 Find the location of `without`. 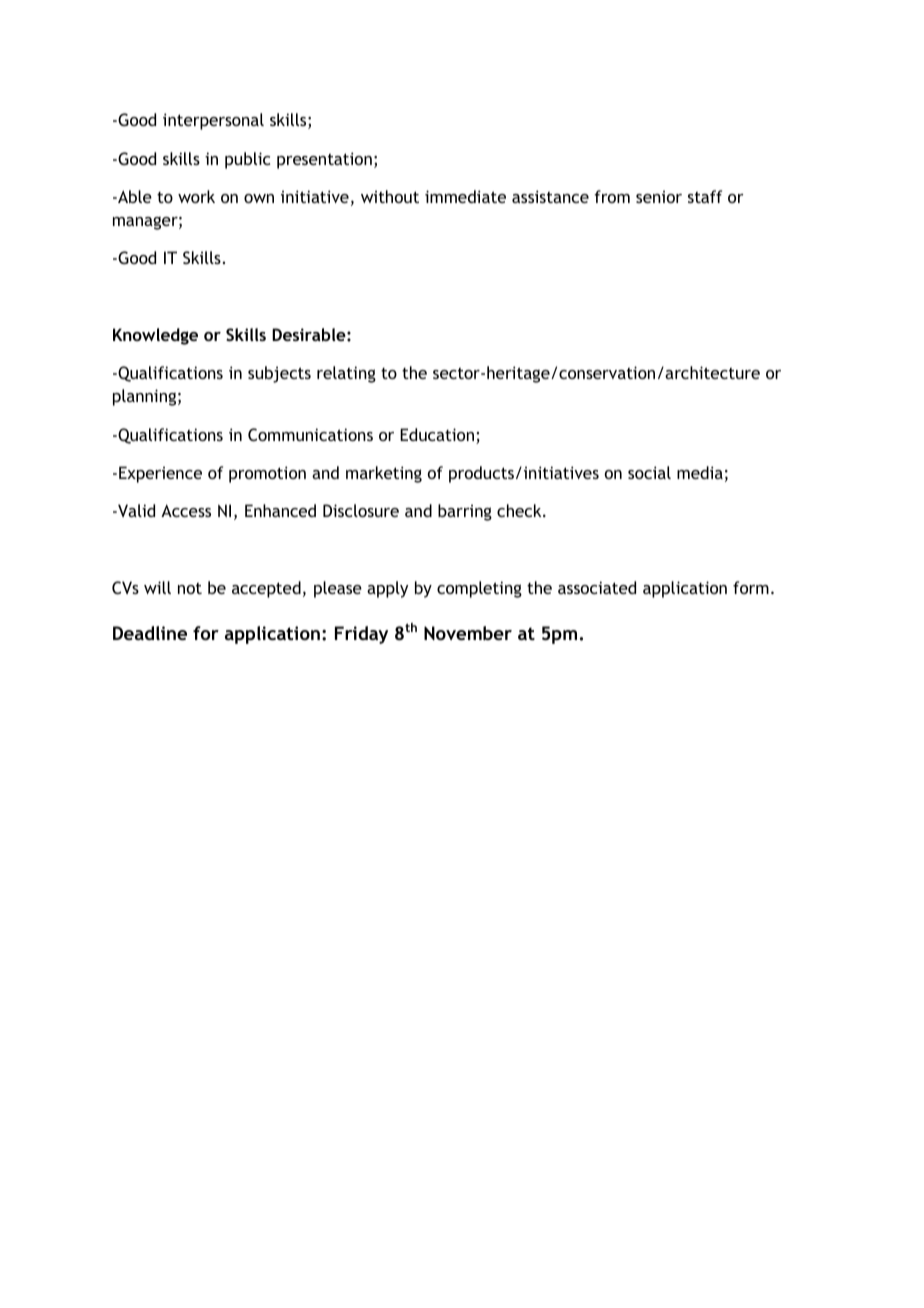

without is located at coordinates (390, 196).
